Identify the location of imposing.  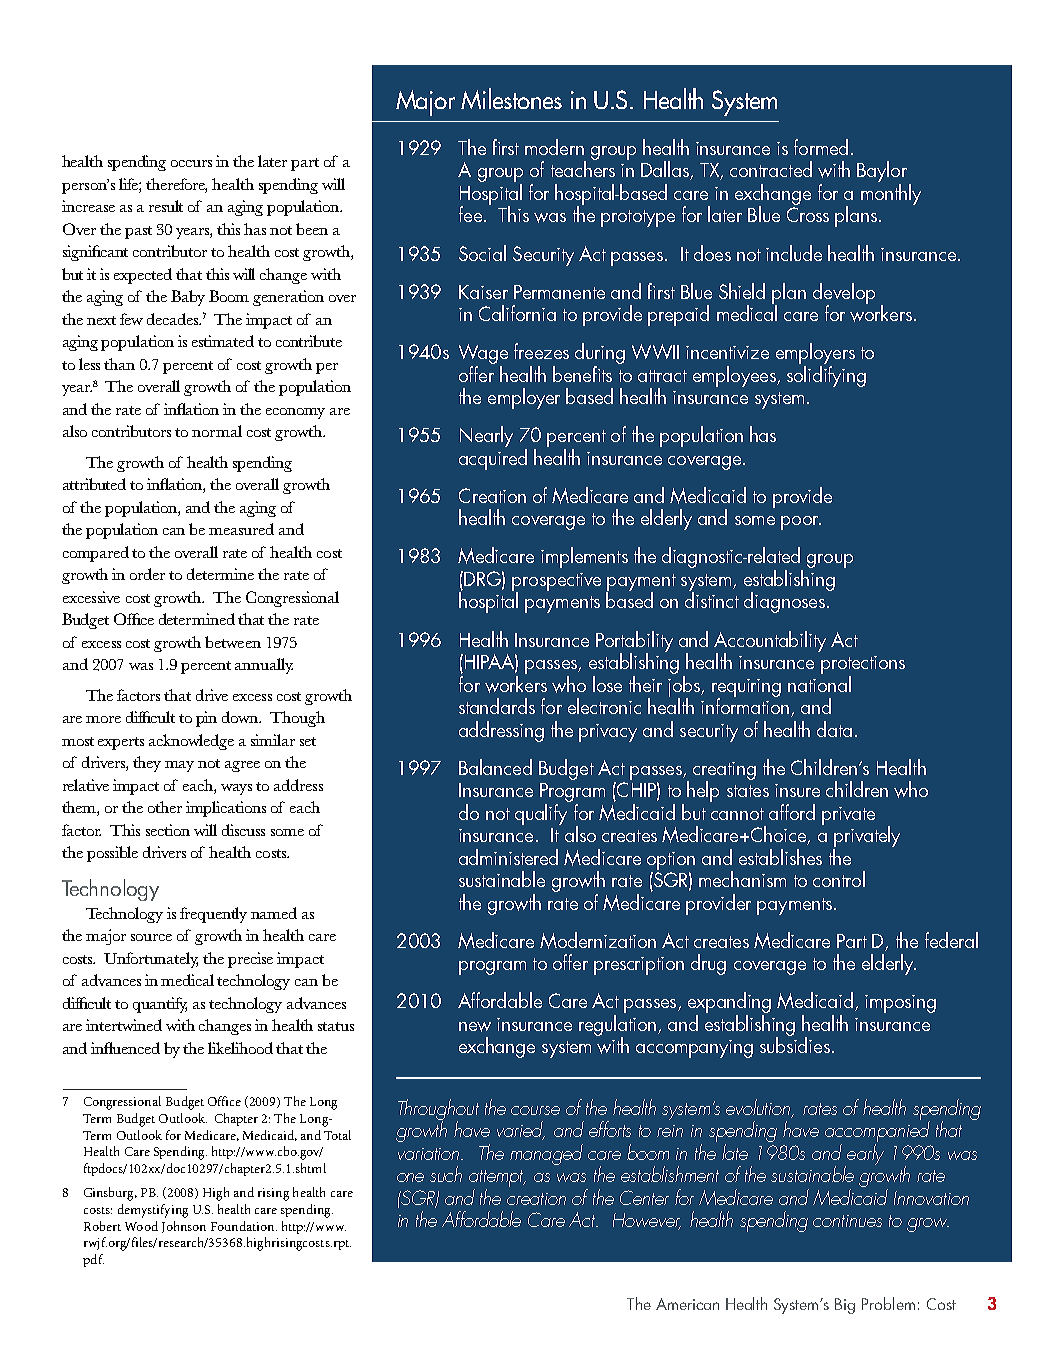
(900, 1004).
